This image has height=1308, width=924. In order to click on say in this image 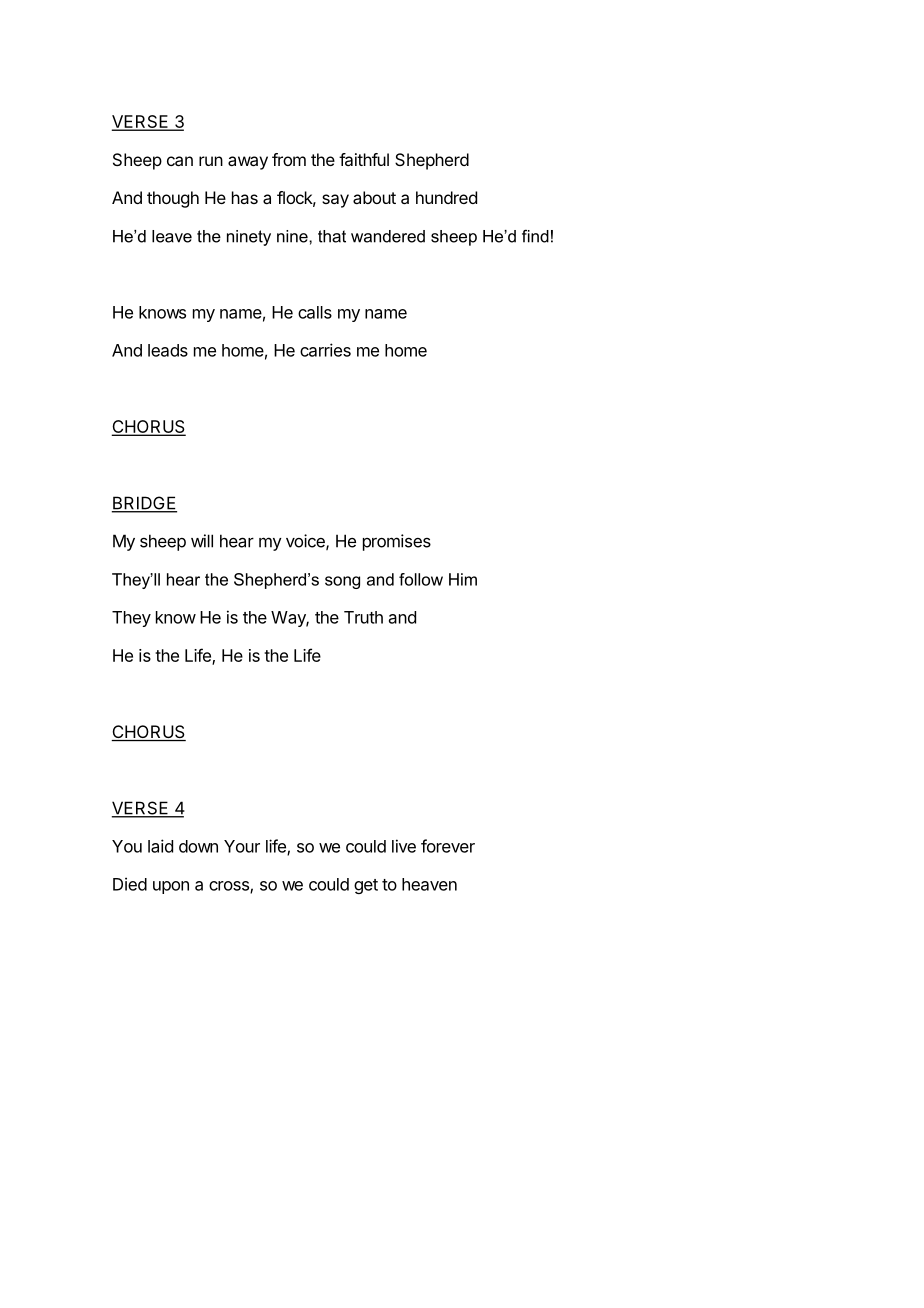, I will do `click(335, 201)`.
